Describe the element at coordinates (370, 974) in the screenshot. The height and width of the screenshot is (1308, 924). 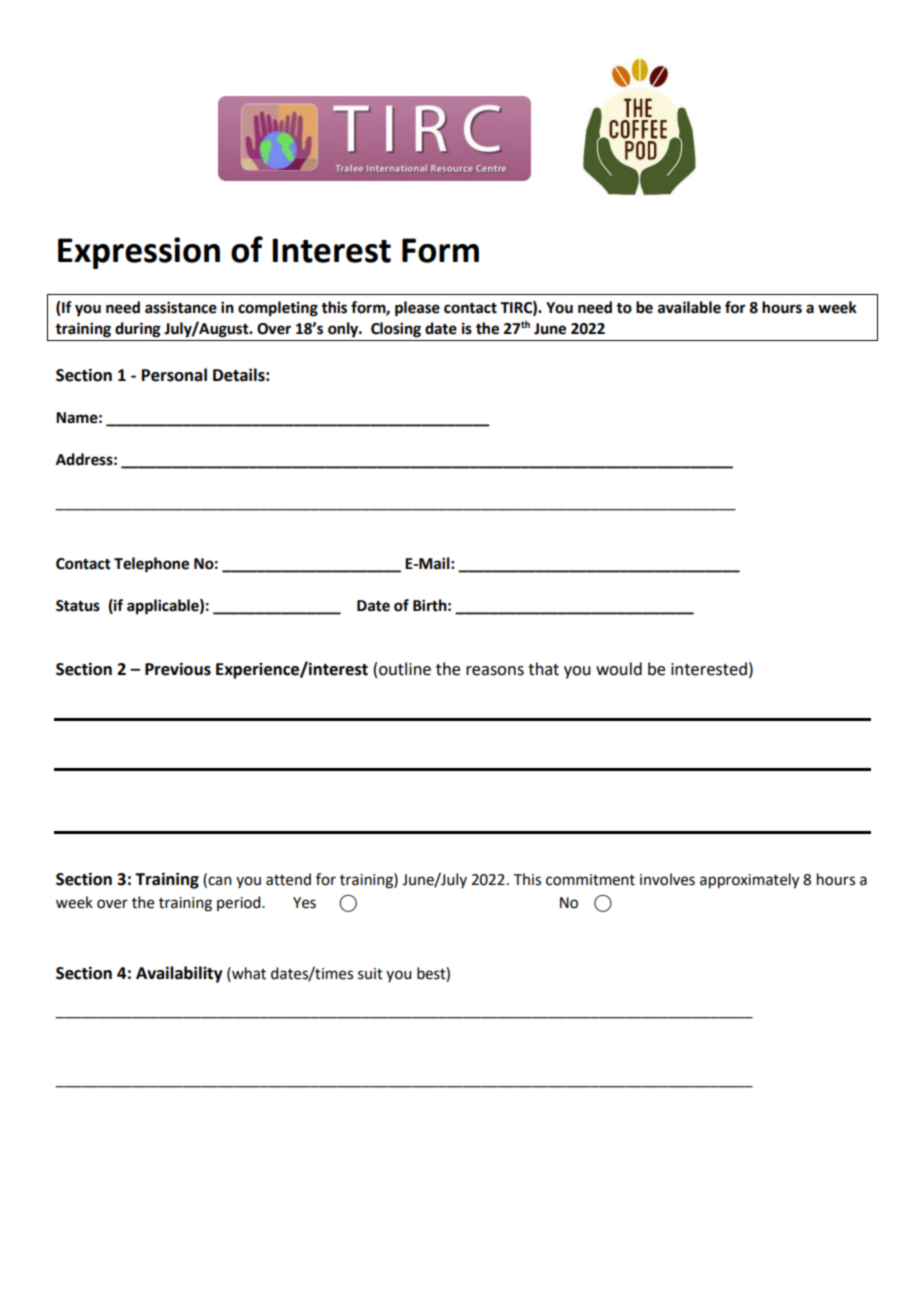
I see `suit` at that location.
